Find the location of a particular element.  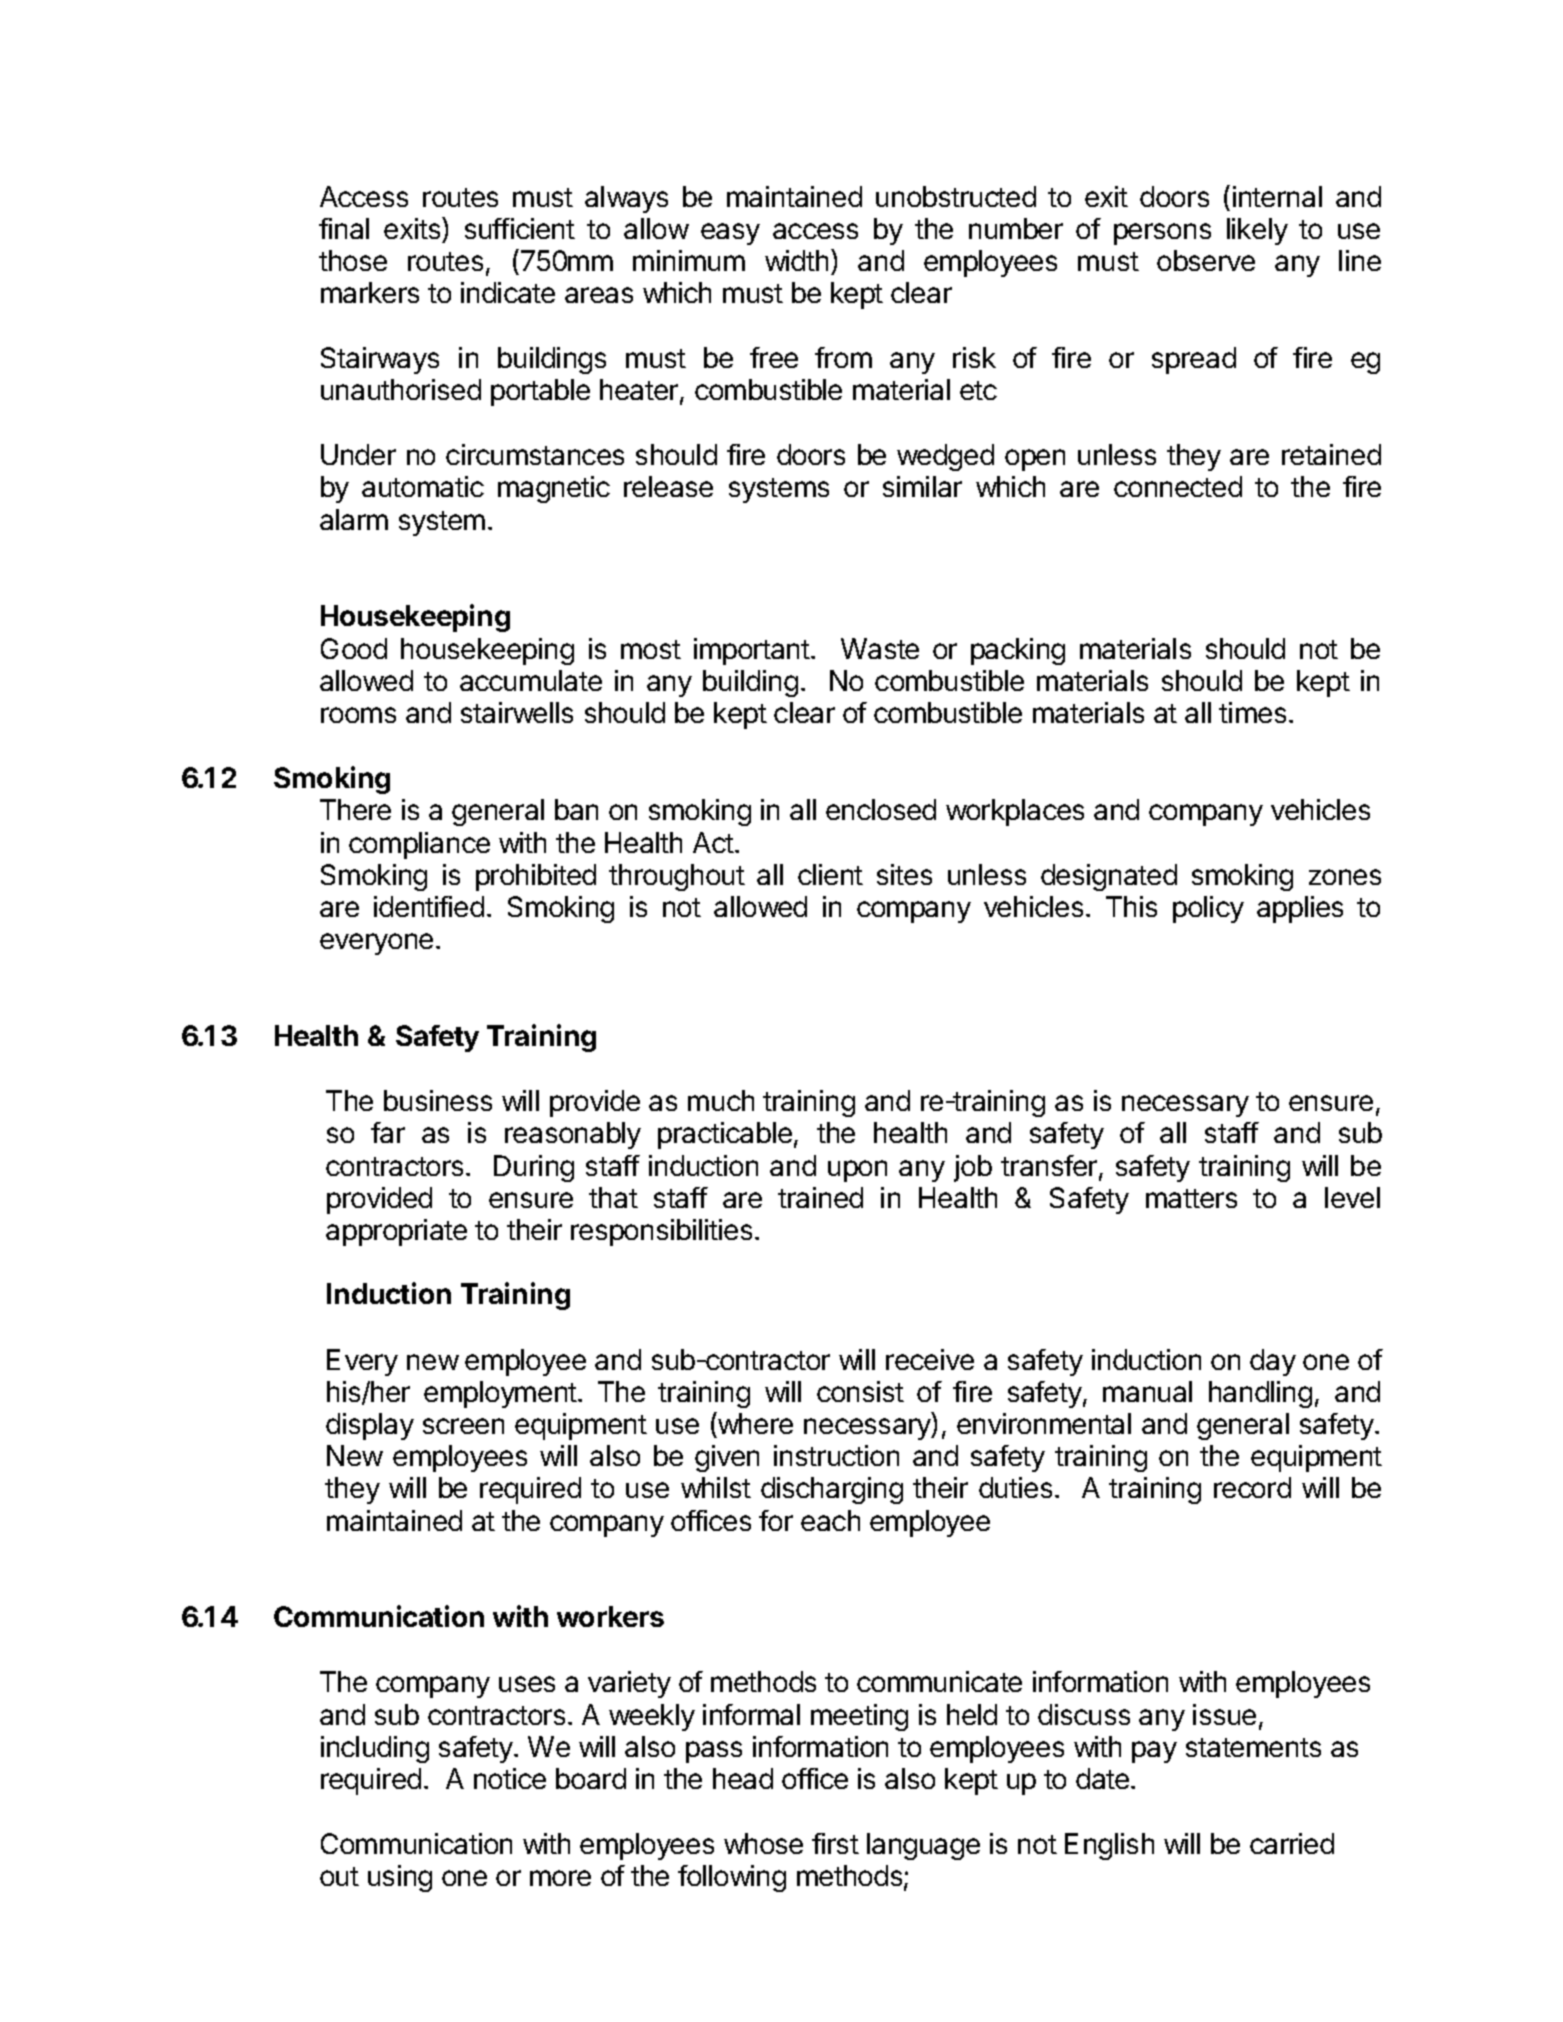

width is located at coordinates (796, 260).
